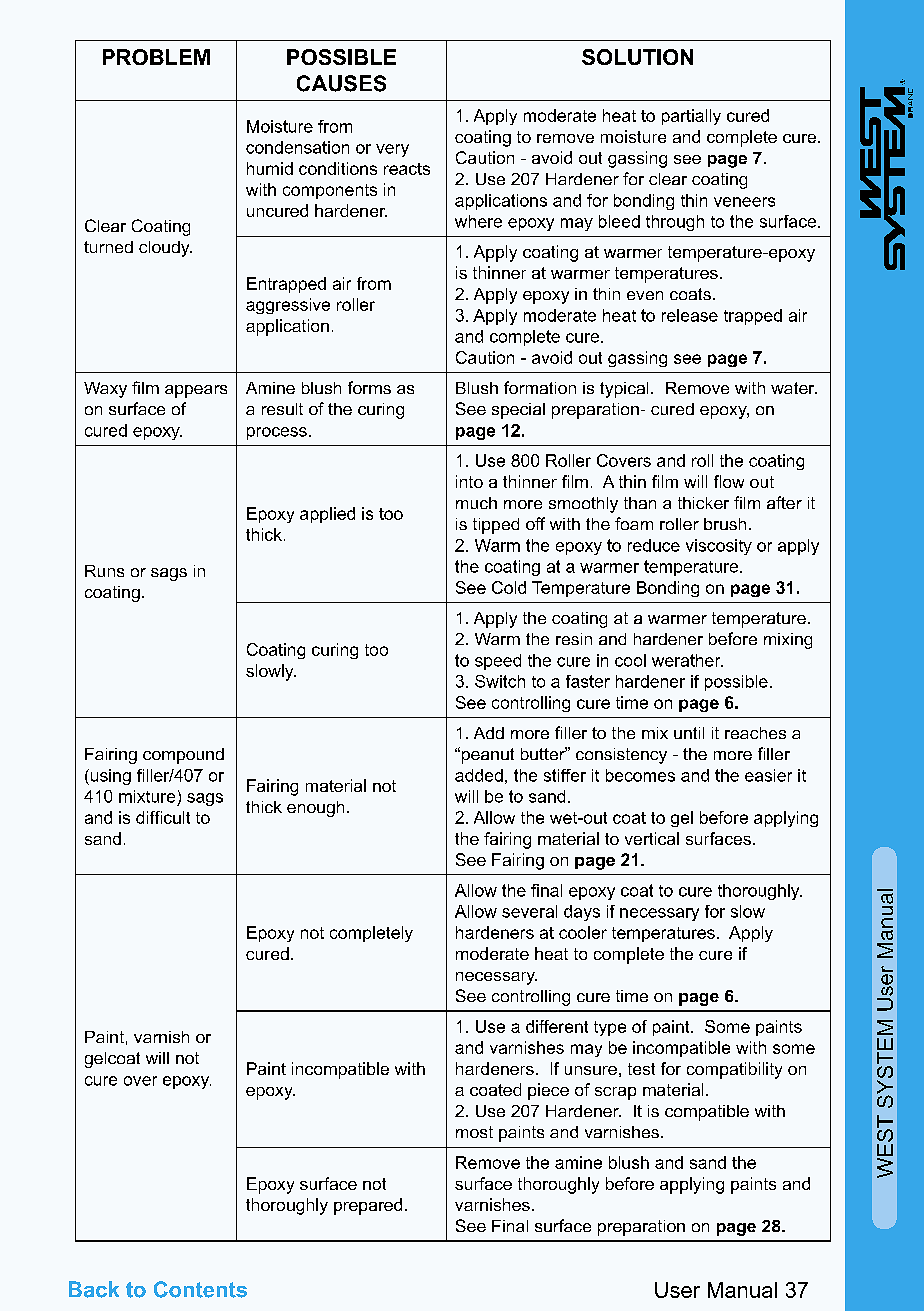  I want to click on very, so click(392, 150).
